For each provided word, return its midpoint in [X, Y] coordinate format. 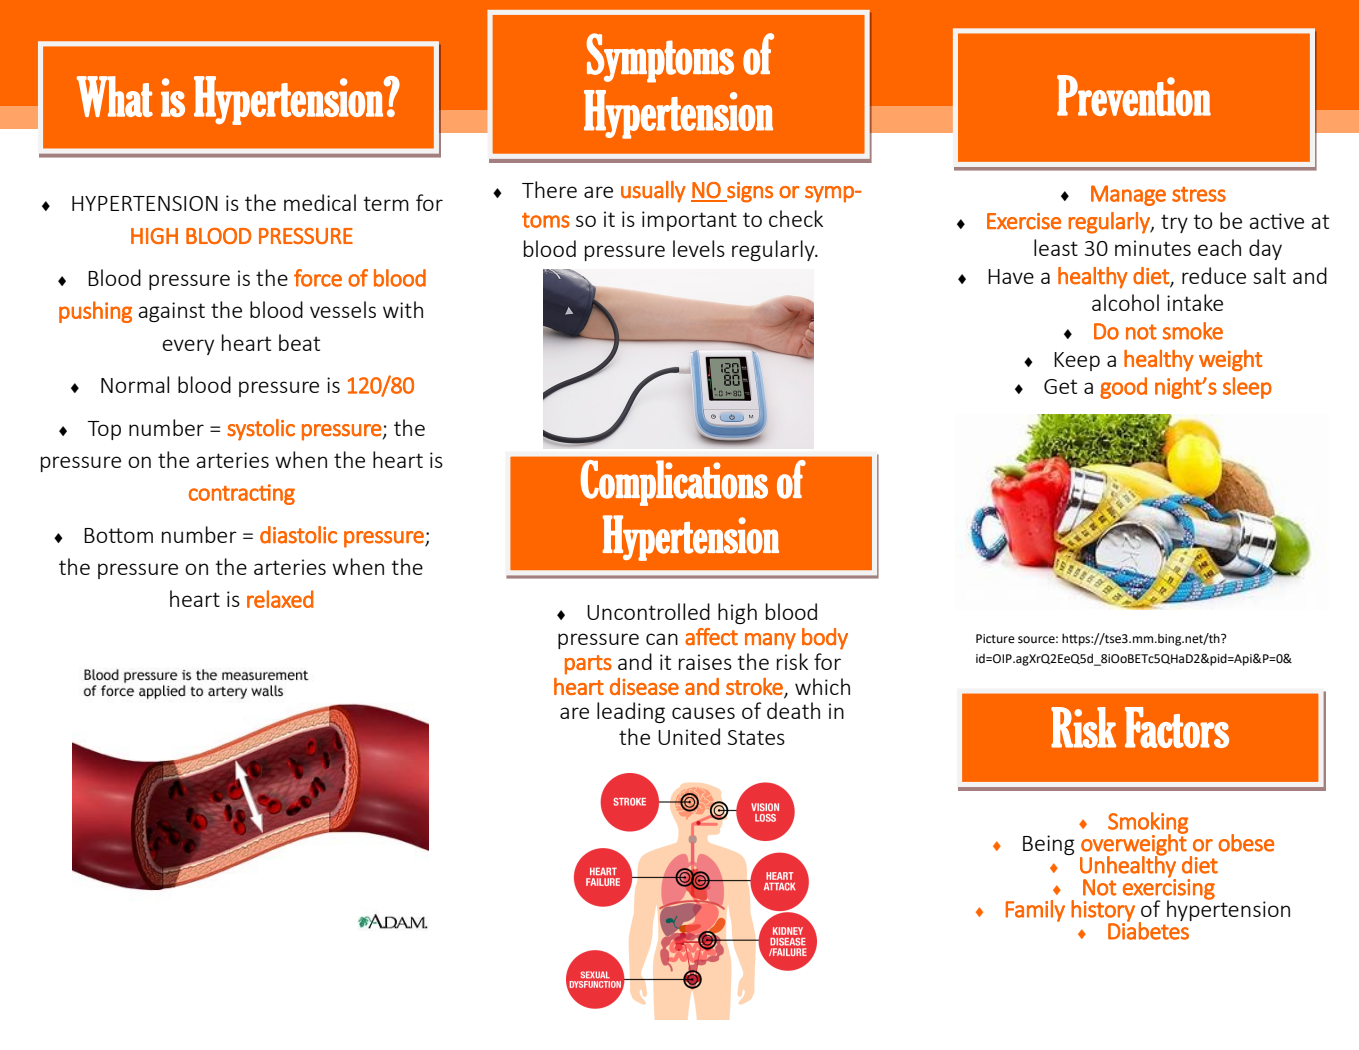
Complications [674, 483]
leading [631, 712]
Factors [1177, 727]
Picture [995, 639]
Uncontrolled [648, 611]
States [756, 737]
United [689, 736]
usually [653, 192]
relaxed [280, 599]
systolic [261, 430]
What [115, 96]
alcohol [1125, 302]
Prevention [1134, 95]
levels [699, 248]
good [1123, 388]
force [318, 278]
